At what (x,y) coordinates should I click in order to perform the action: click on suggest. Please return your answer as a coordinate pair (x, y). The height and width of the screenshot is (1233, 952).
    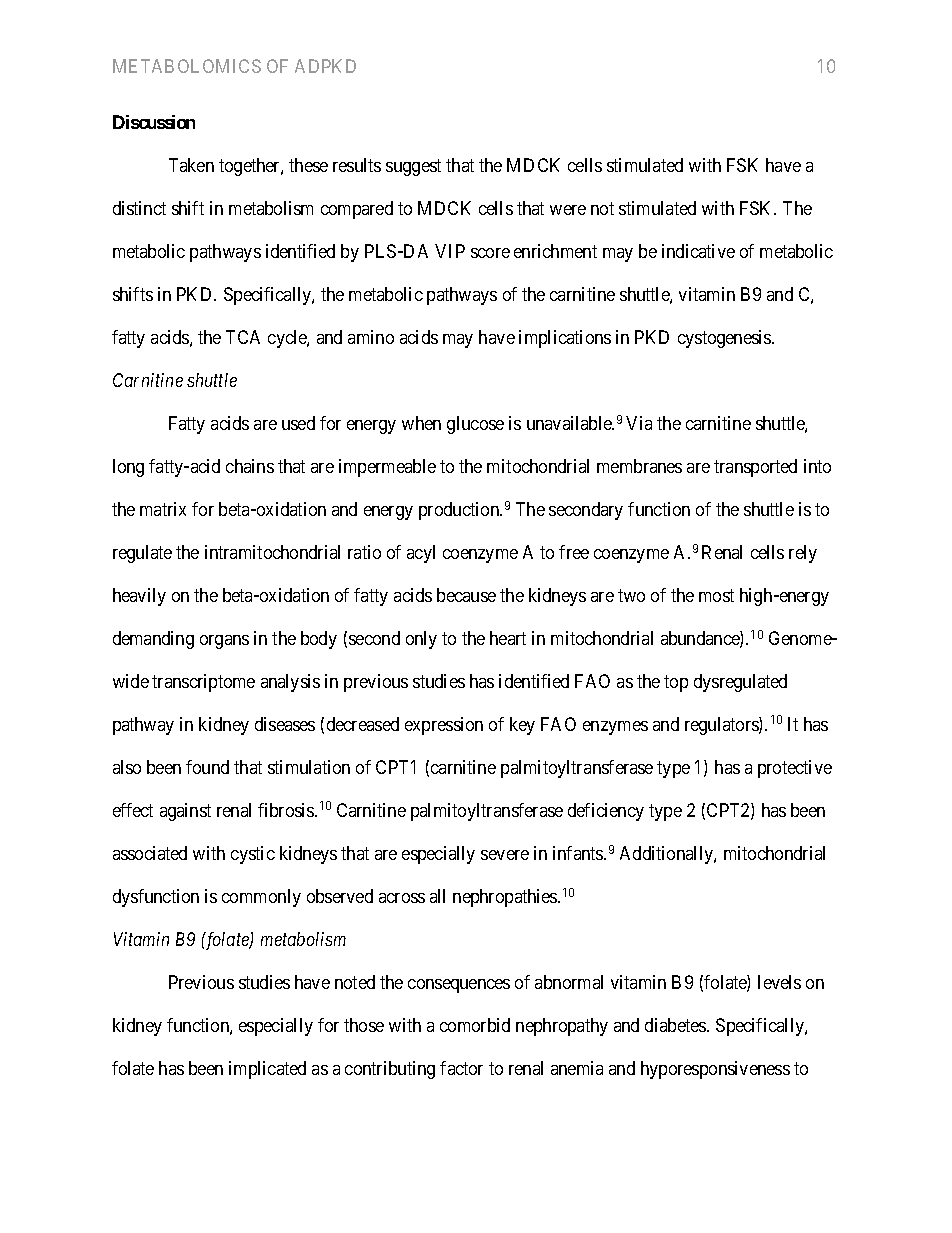
    Looking at the image, I should click on (413, 167).
